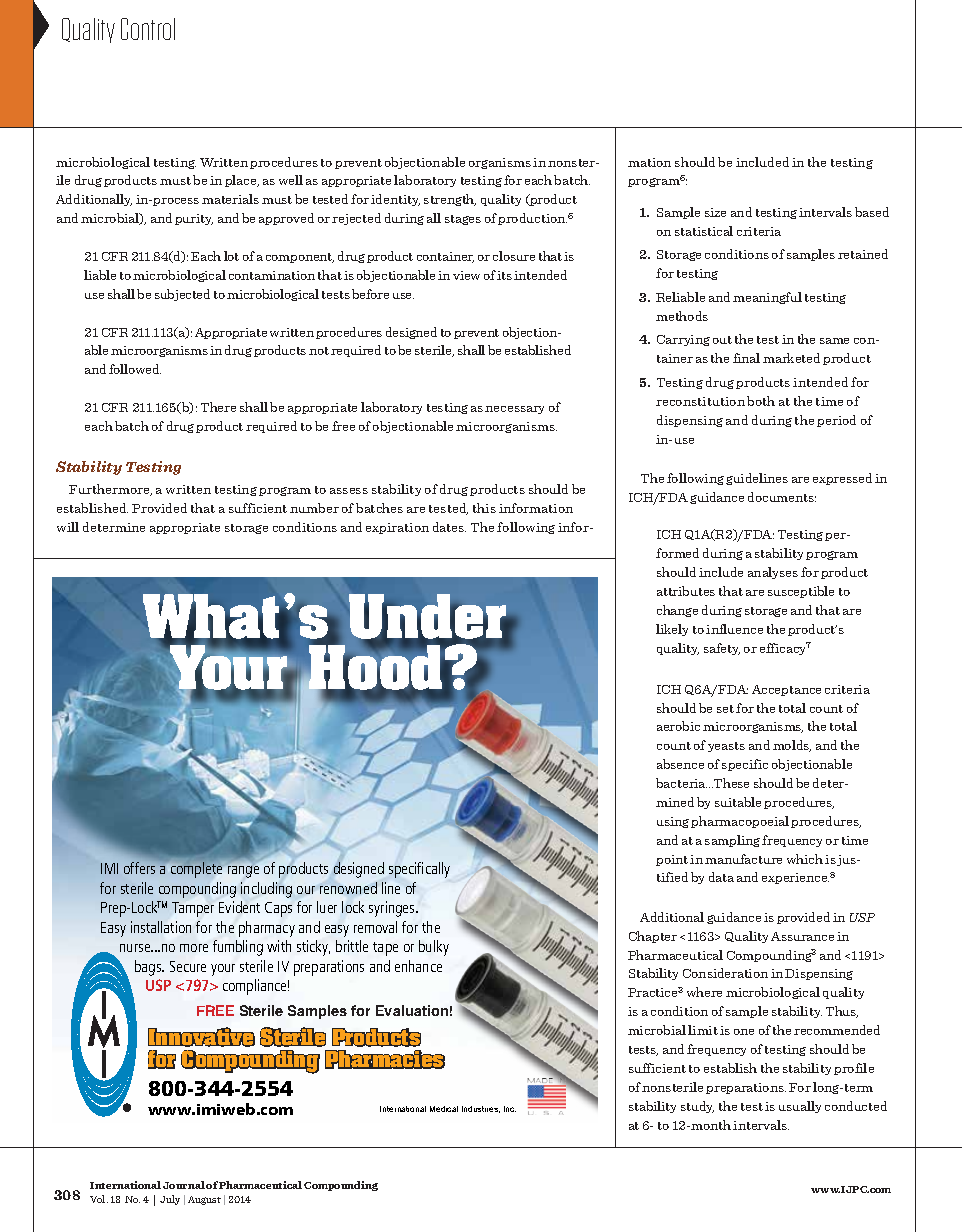  Describe the element at coordinates (218, 407) in the screenshot. I see `There` at that location.
